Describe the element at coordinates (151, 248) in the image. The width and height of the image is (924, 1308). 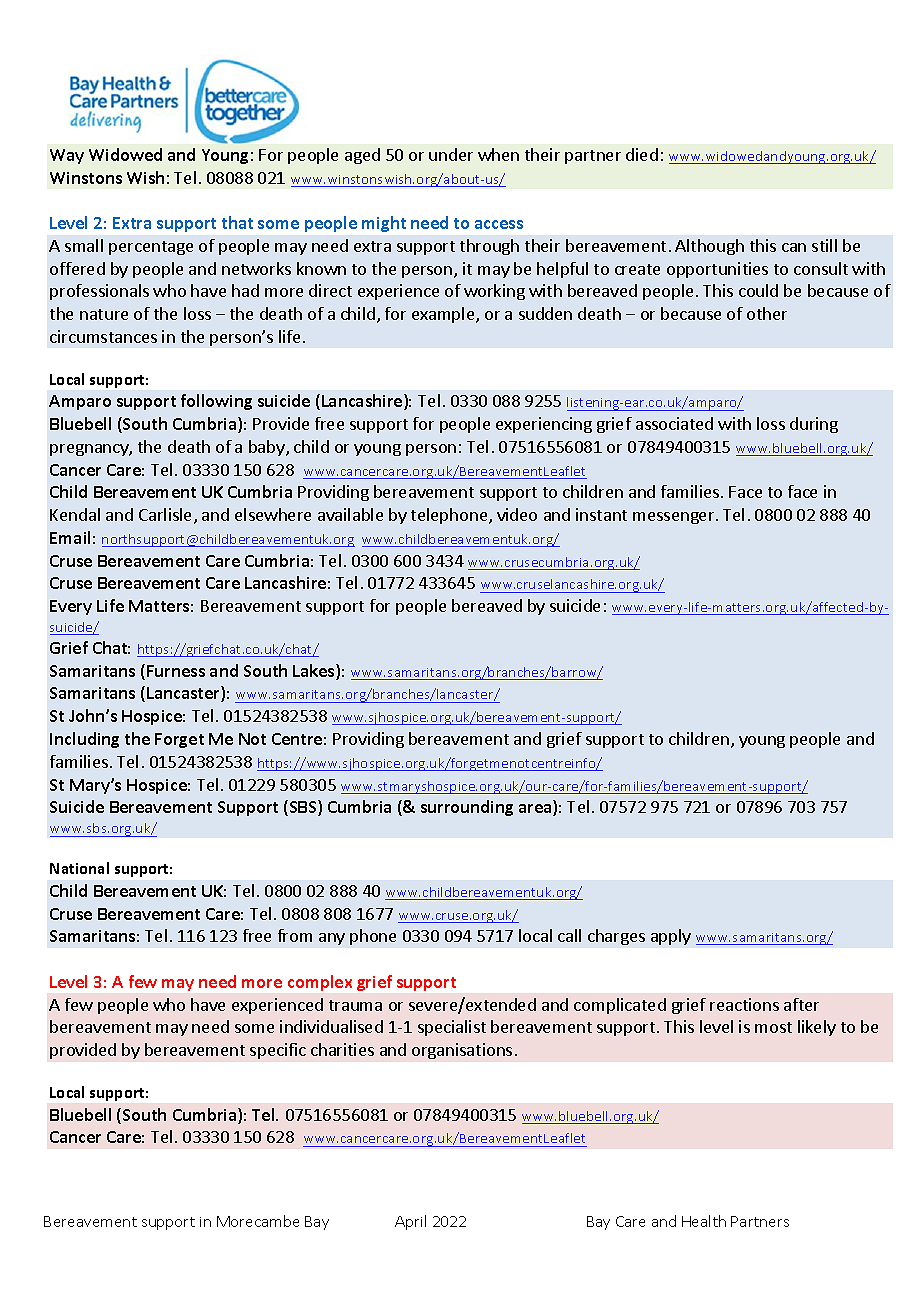
I see `percentage` at that location.
